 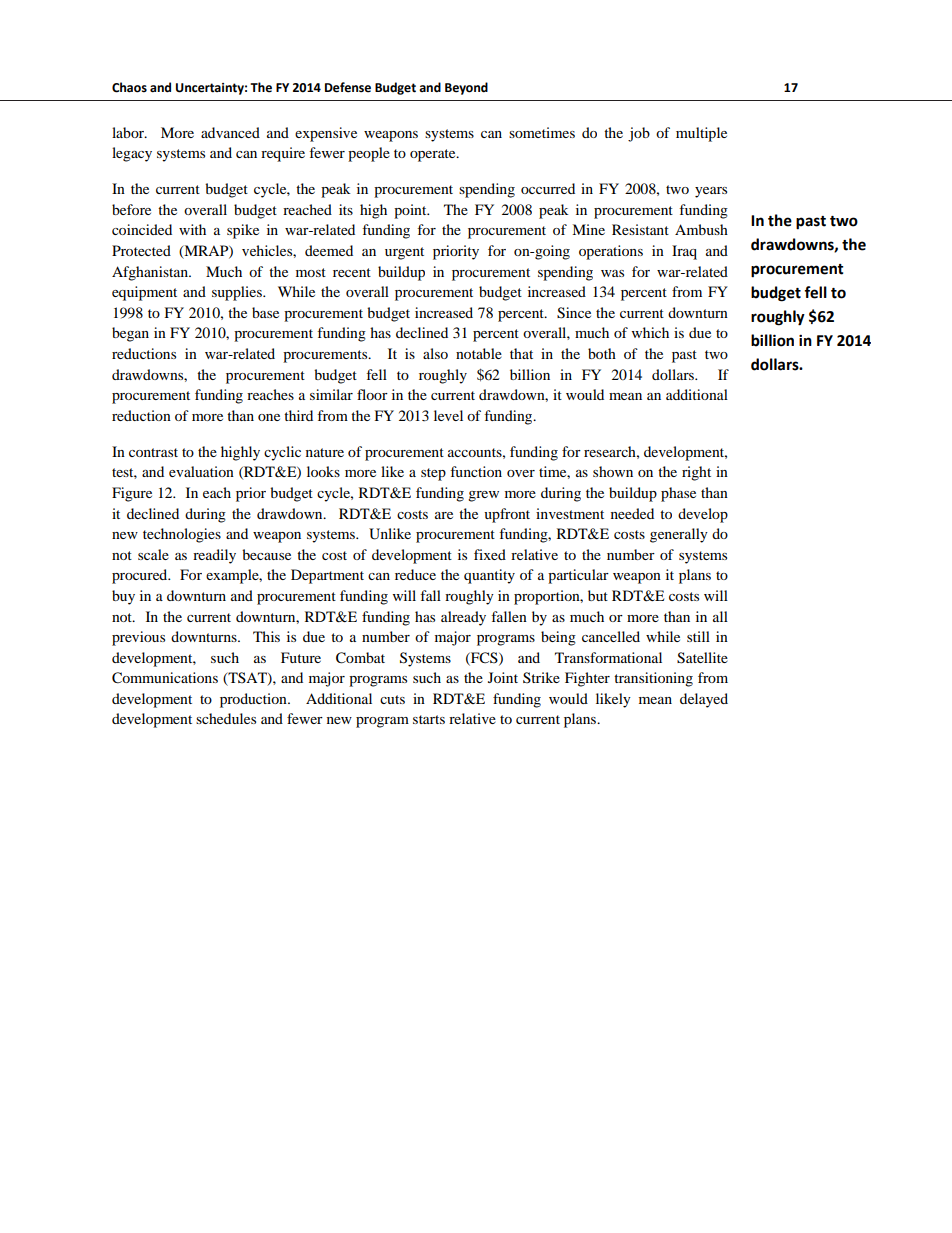 I want to click on Beyond, so click(x=466, y=88).
